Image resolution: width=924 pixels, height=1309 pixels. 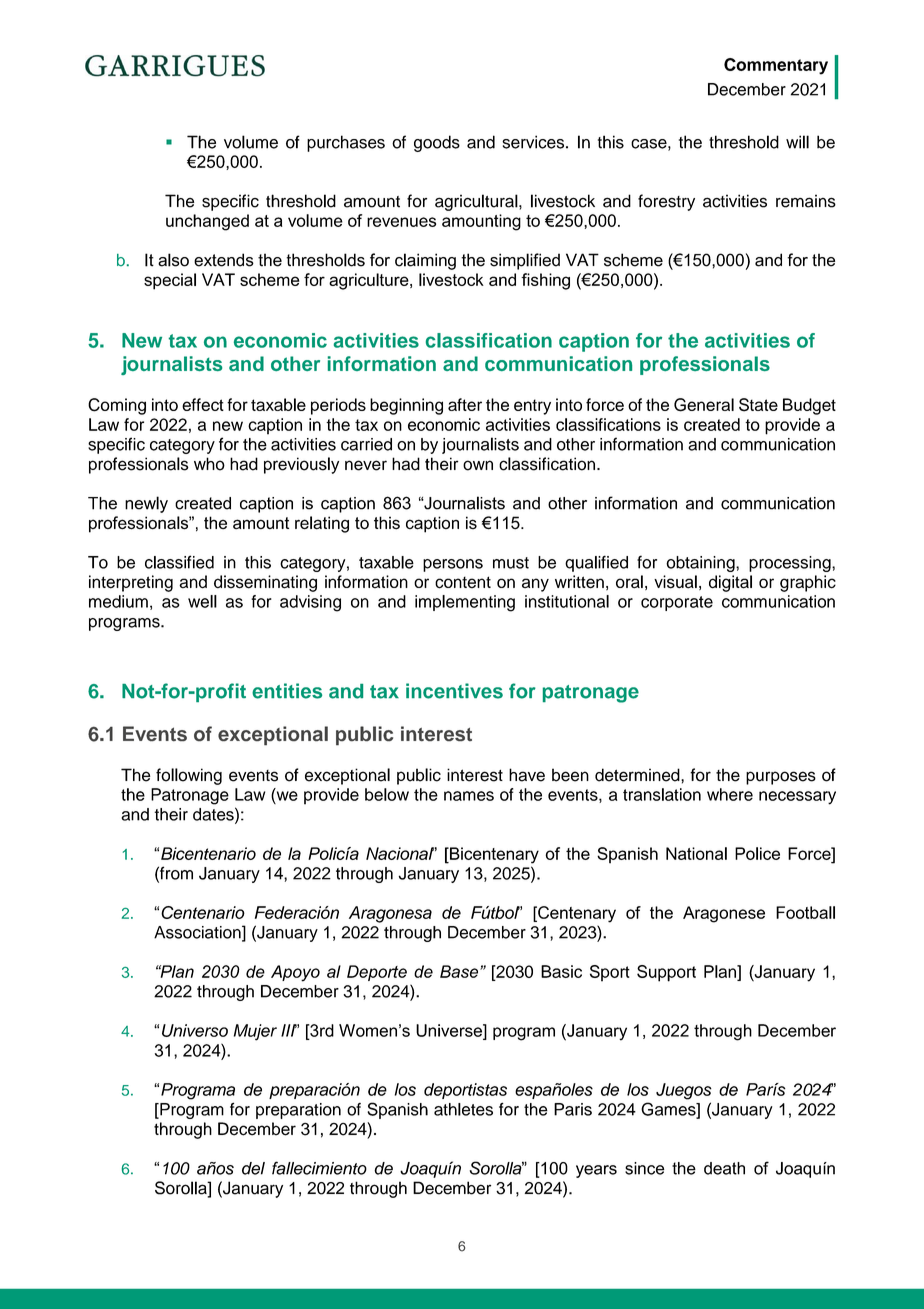 I want to click on names, so click(x=469, y=796).
